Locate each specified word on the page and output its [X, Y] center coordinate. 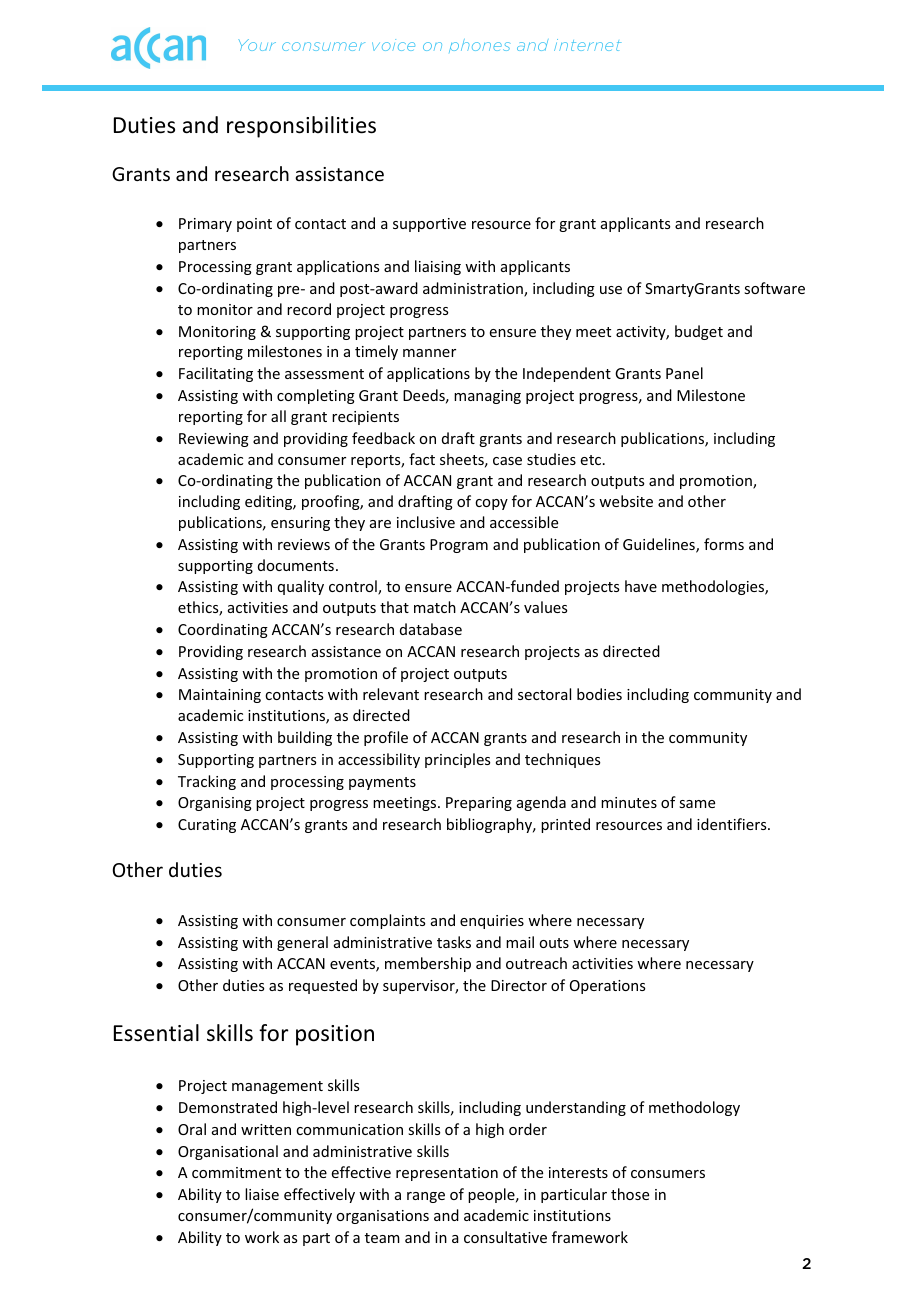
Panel [684, 373]
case [507, 461]
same [697, 804]
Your [257, 45]
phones [479, 46]
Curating [207, 826]
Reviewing [214, 440]
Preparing [479, 804]
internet [587, 45]
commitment [236, 1172]
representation [447, 1174]
